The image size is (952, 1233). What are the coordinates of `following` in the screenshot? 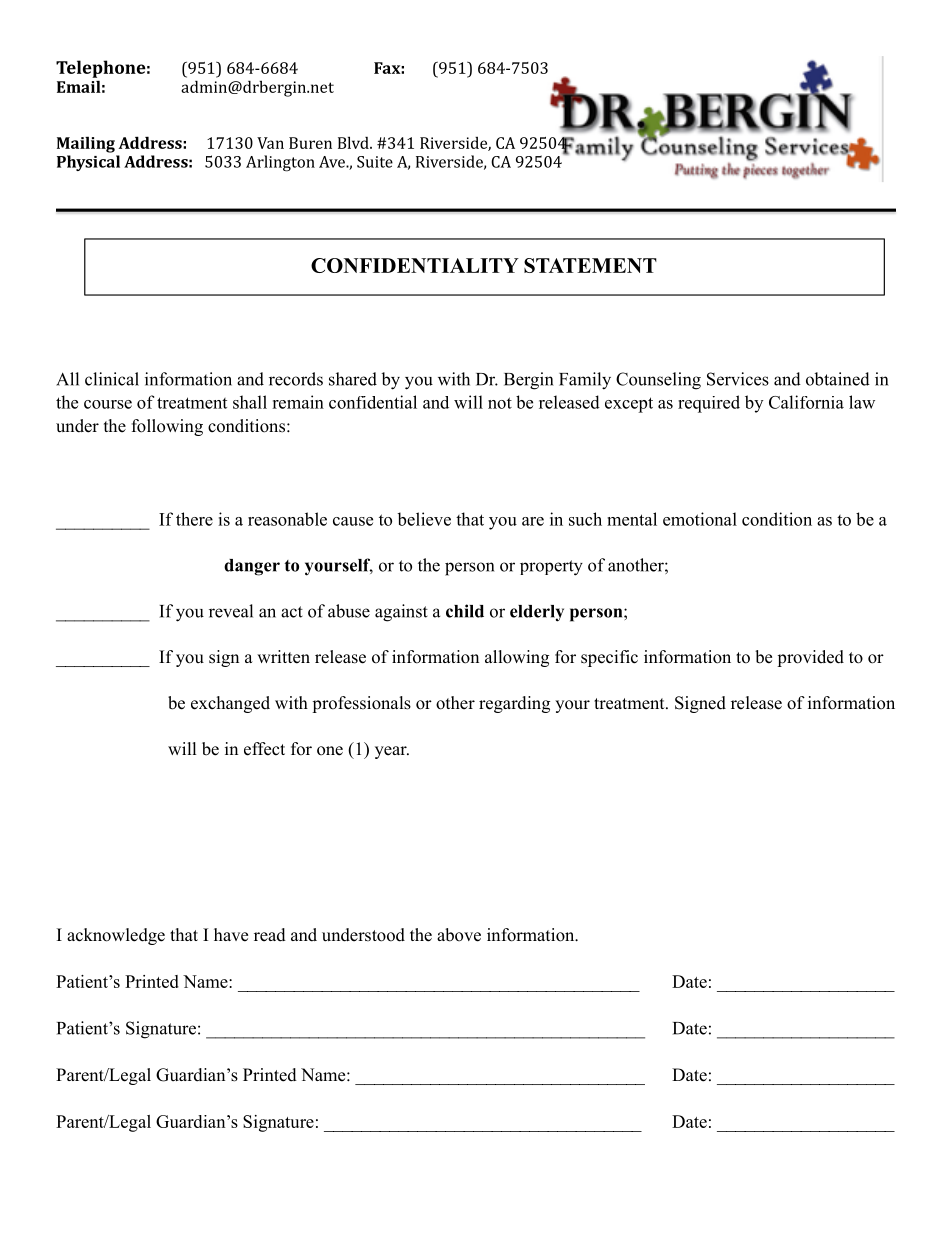 It's located at (167, 427).
